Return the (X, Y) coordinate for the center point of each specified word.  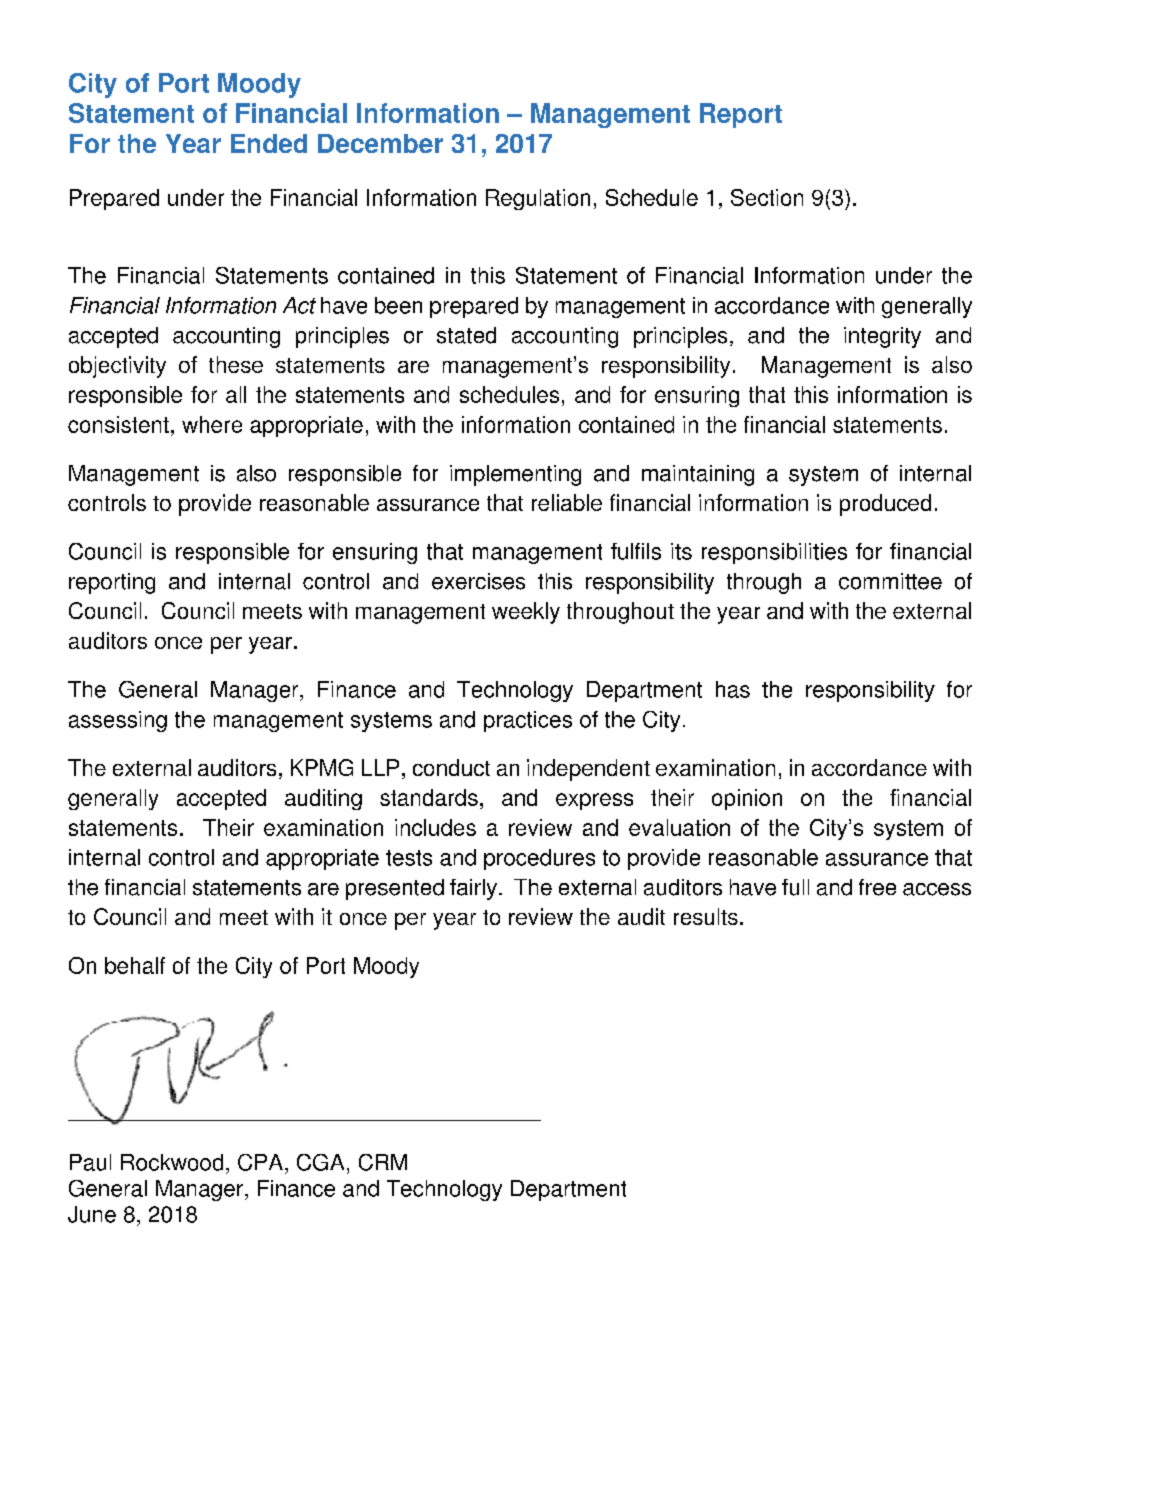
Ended (269, 143)
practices (528, 721)
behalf (135, 965)
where (212, 424)
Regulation (538, 199)
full (795, 887)
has (733, 689)
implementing (515, 475)
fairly (473, 889)
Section (767, 197)
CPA (262, 1162)
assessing (118, 721)
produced (885, 505)
